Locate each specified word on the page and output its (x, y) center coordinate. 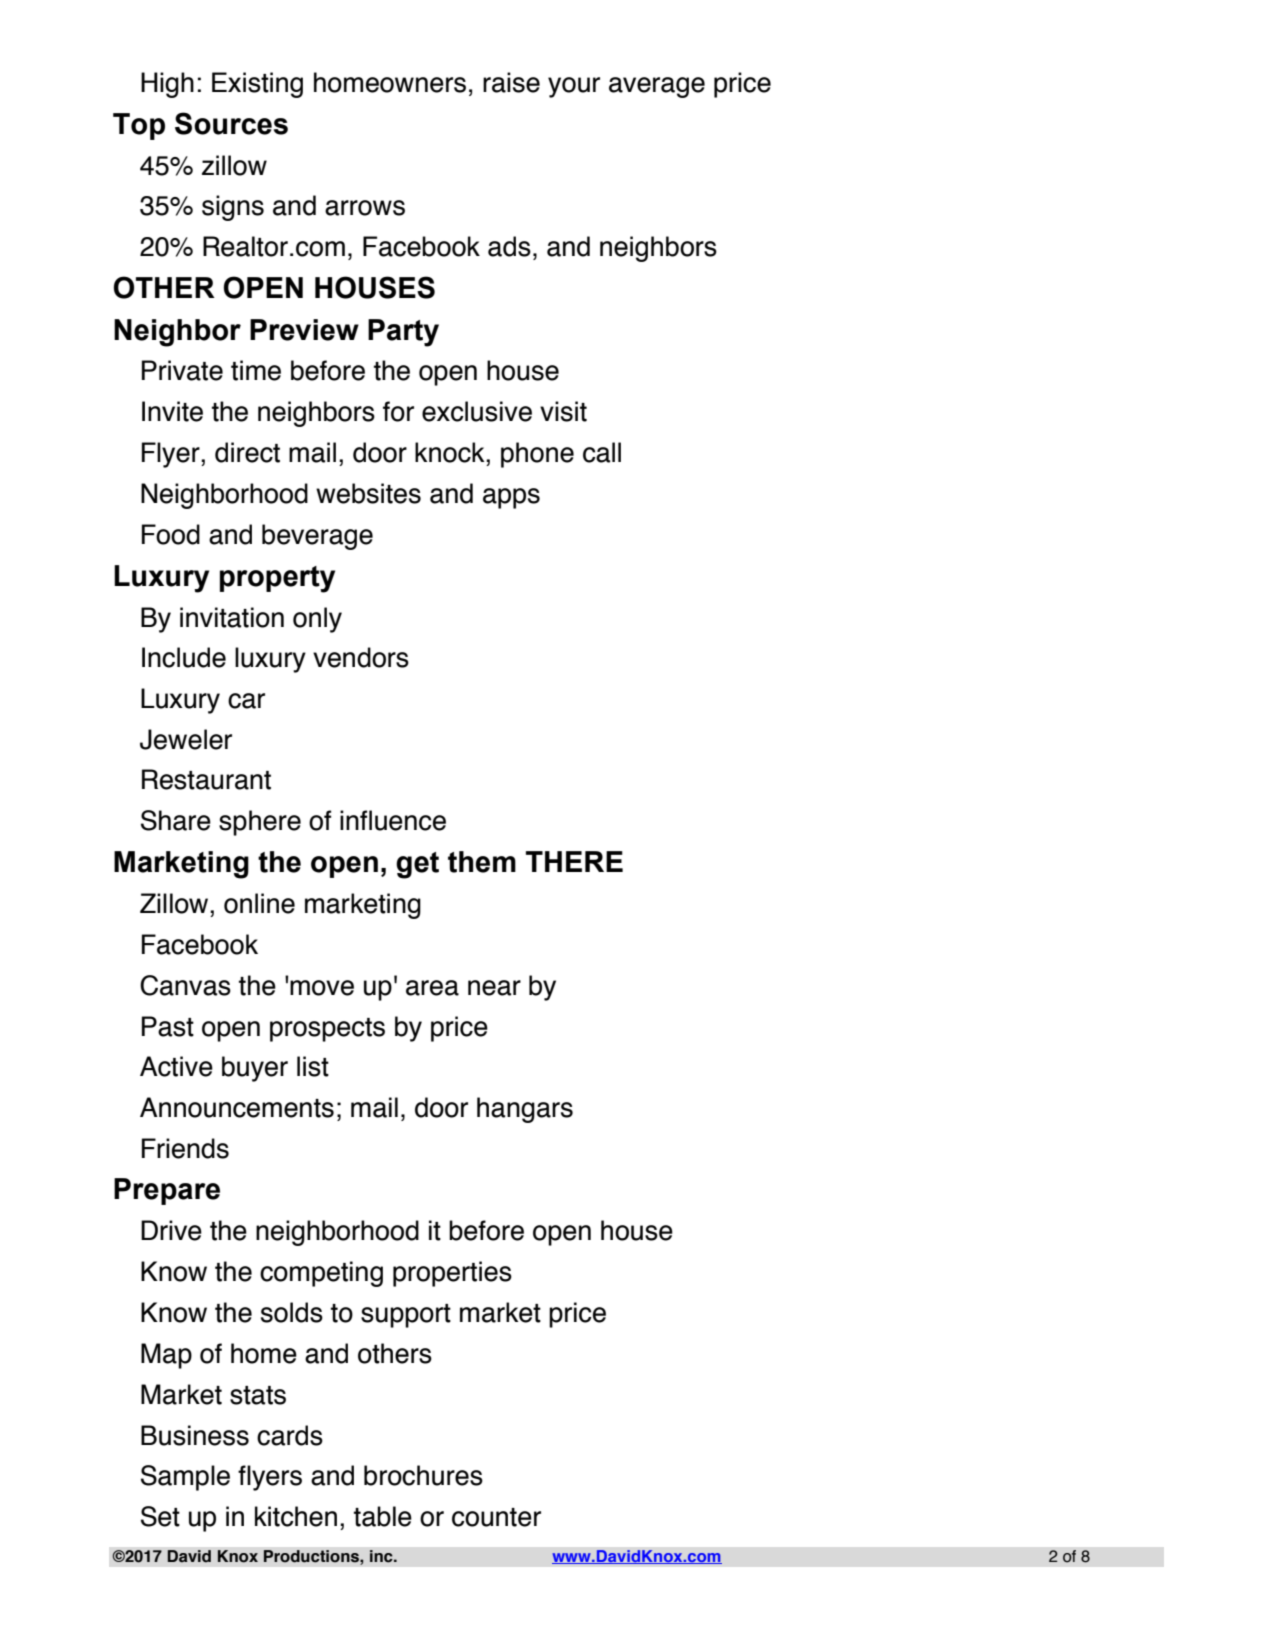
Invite (172, 411)
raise (511, 82)
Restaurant (206, 779)
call (602, 452)
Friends (185, 1148)
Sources (231, 123)
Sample (185, 1478)
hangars (525, 1110)
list (313, 1066)
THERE (574, 861)
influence (393, 820)
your (574, 87)
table (383, 1516)
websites (368, 493)
